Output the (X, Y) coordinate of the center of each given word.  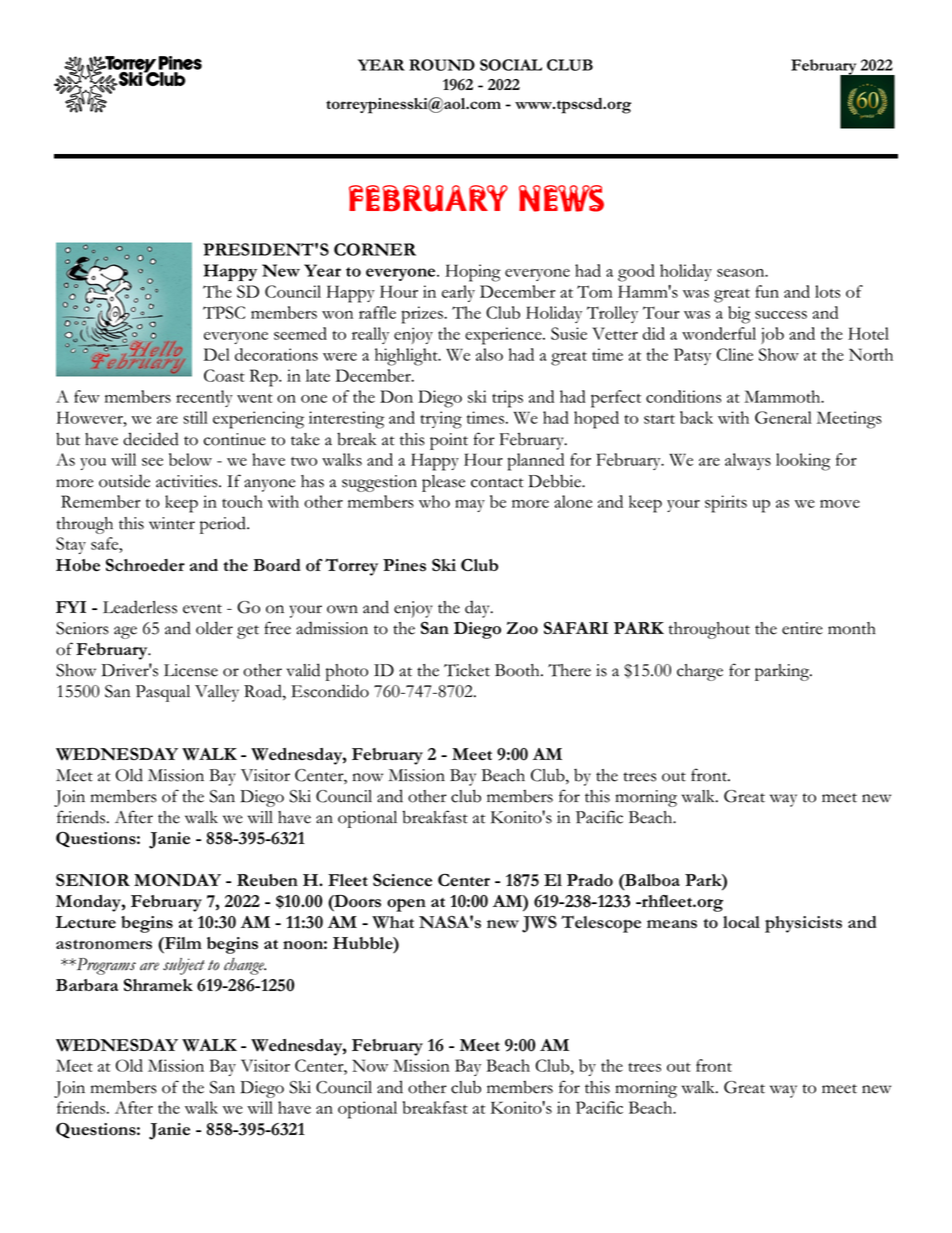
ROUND (442, 65)
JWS (539, 924)
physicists (803, 924)
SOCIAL (511, 65)
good (636, 273)
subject (184, 966)
